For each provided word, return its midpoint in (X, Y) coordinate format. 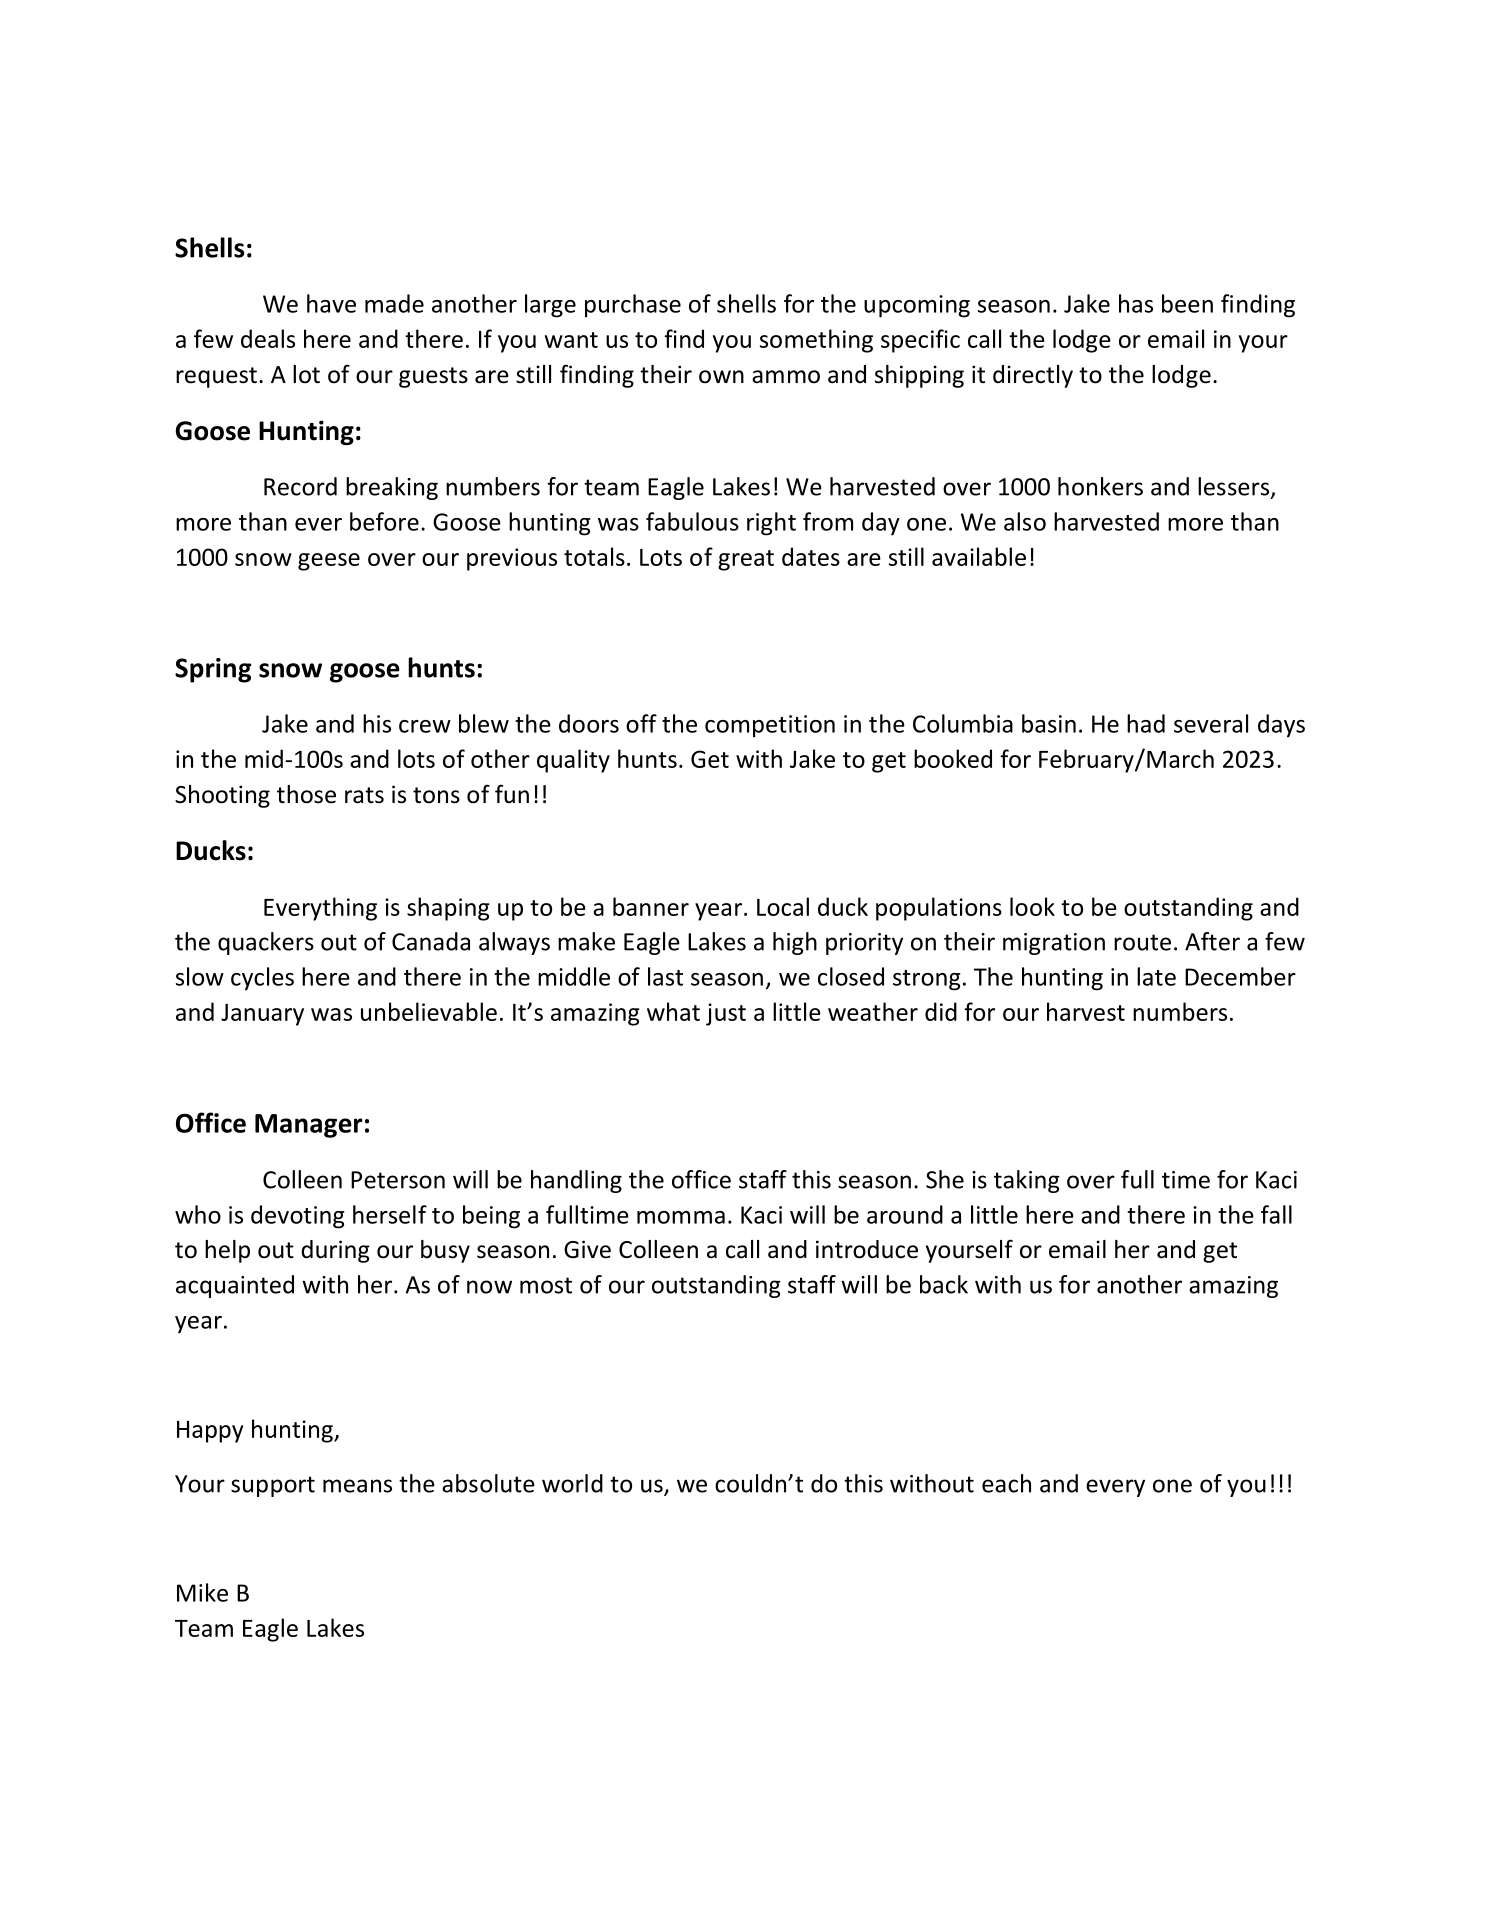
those (306, 794)
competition (770, 726)
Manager (308, 1126)
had (1146, 723)
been (1187, 303)
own (721, 377)
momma (681, 1217)
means (357, 1486)
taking (1027, 1181)
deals (268, 338)
